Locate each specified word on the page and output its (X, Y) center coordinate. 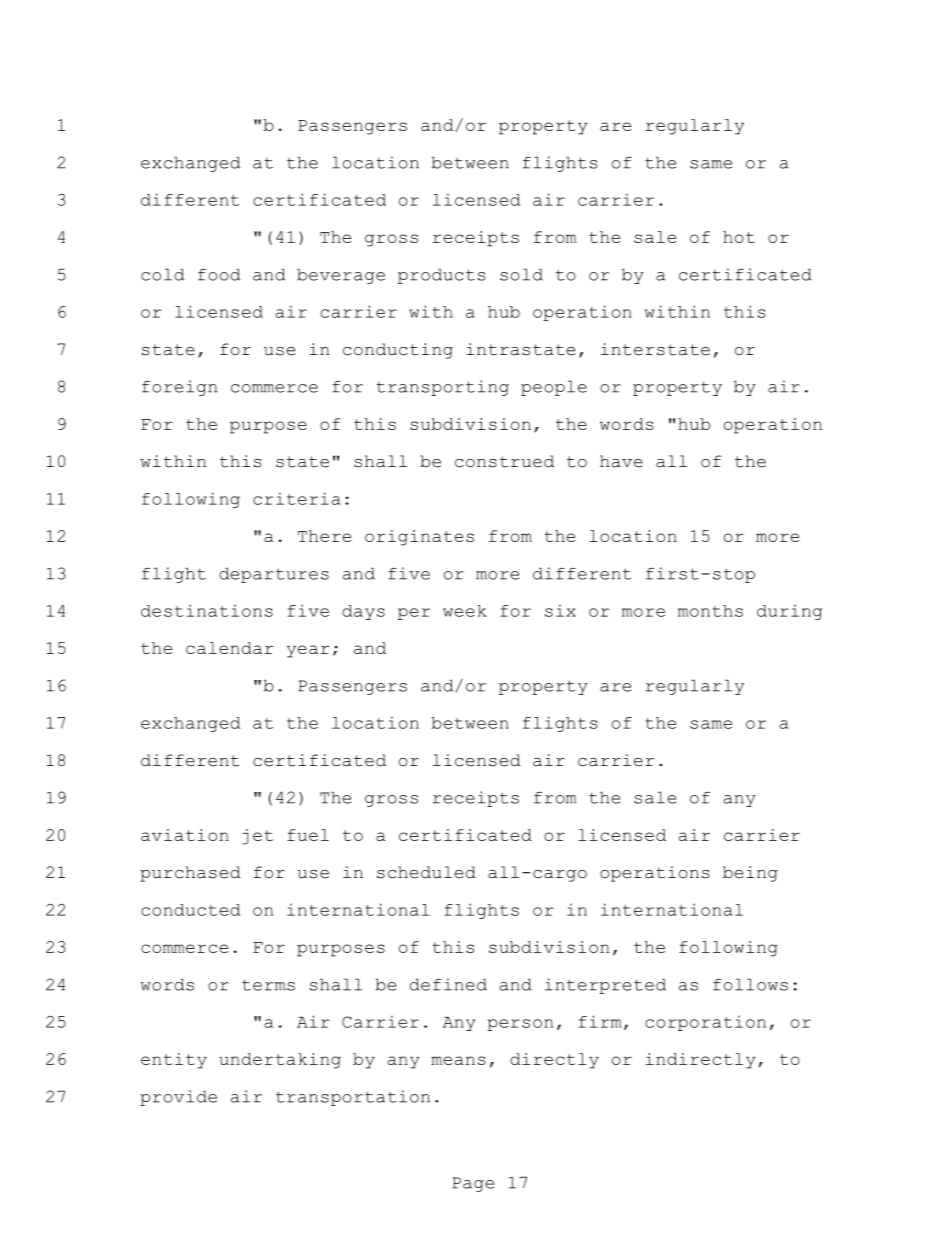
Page (473, 1184)
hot (739, 237)
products (442, 276)
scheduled (426, 872)
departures (274, 575)
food (219, 274)
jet (257, 837)
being (750, 874)
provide (178, 1098)
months (710, 611)
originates (419, 538)
